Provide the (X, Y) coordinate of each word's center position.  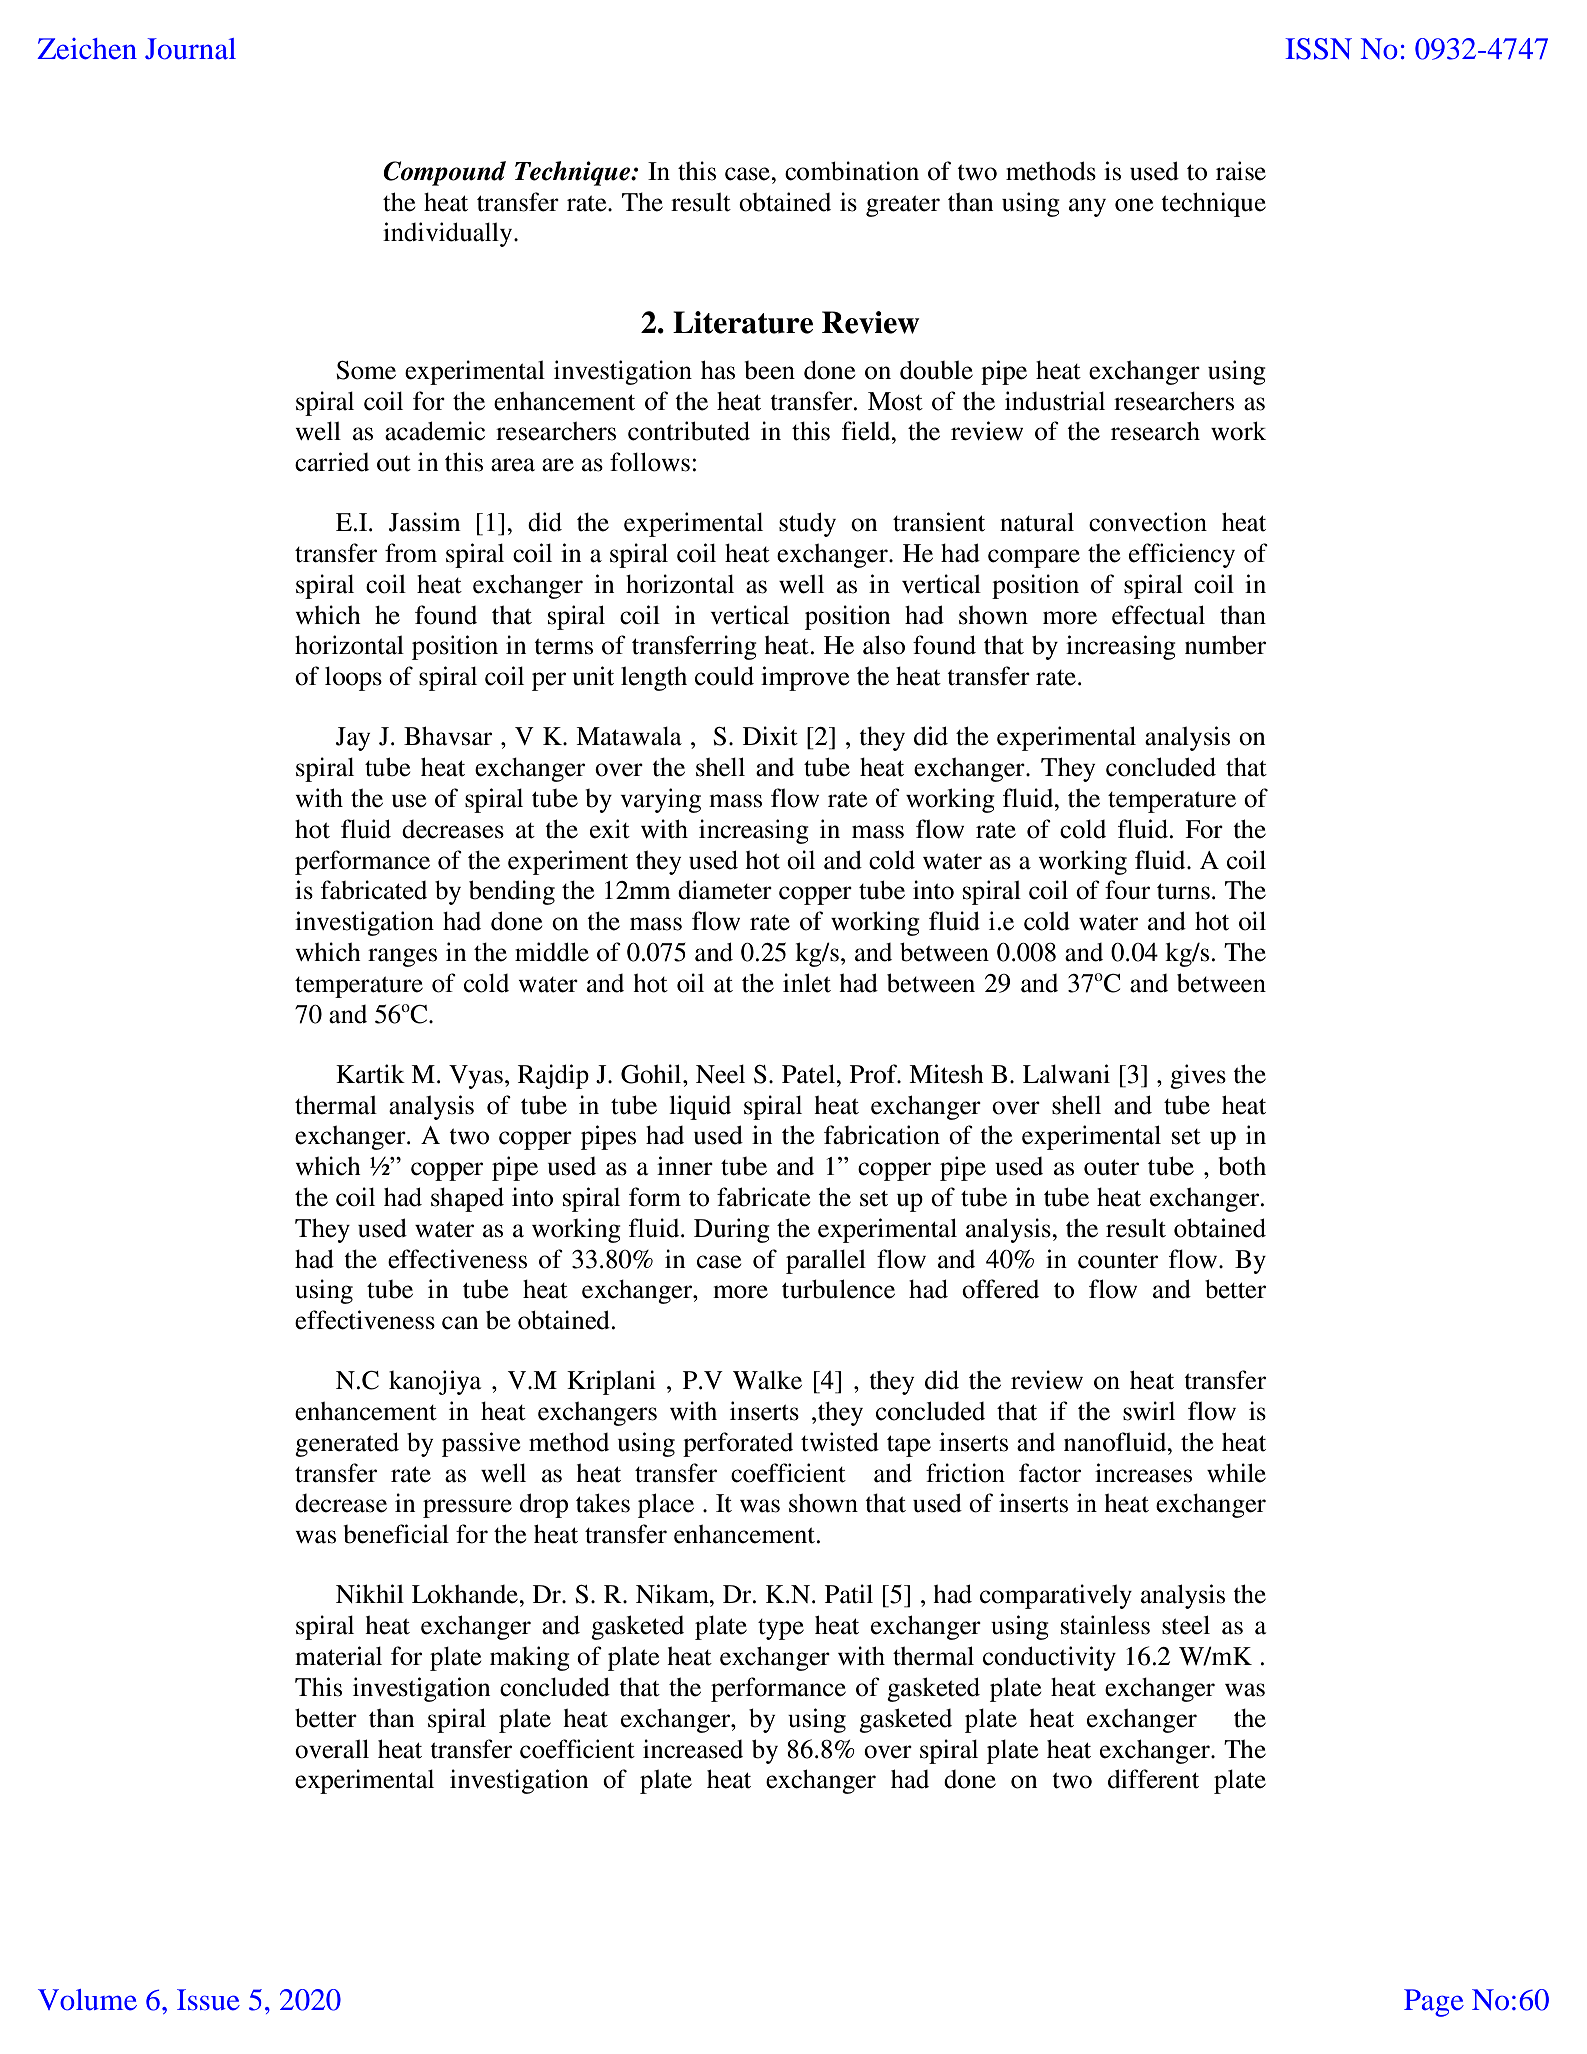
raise (1241, 171)
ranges (402, 957)
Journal (190, 49)
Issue (208, 2000)
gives (1198, 1076)
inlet (807, 983)
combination (852, 171)
